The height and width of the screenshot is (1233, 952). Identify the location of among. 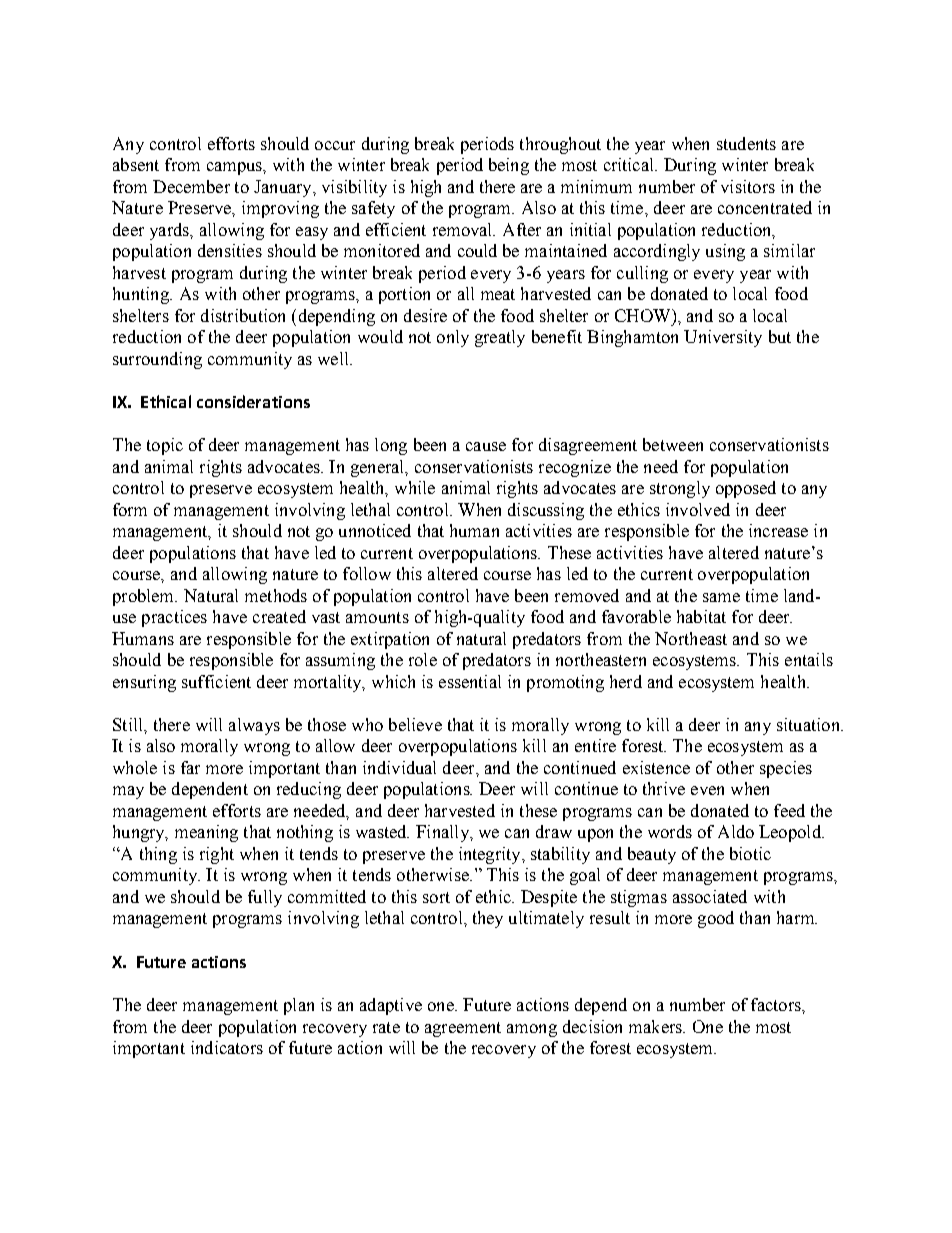
(532, 1030).
